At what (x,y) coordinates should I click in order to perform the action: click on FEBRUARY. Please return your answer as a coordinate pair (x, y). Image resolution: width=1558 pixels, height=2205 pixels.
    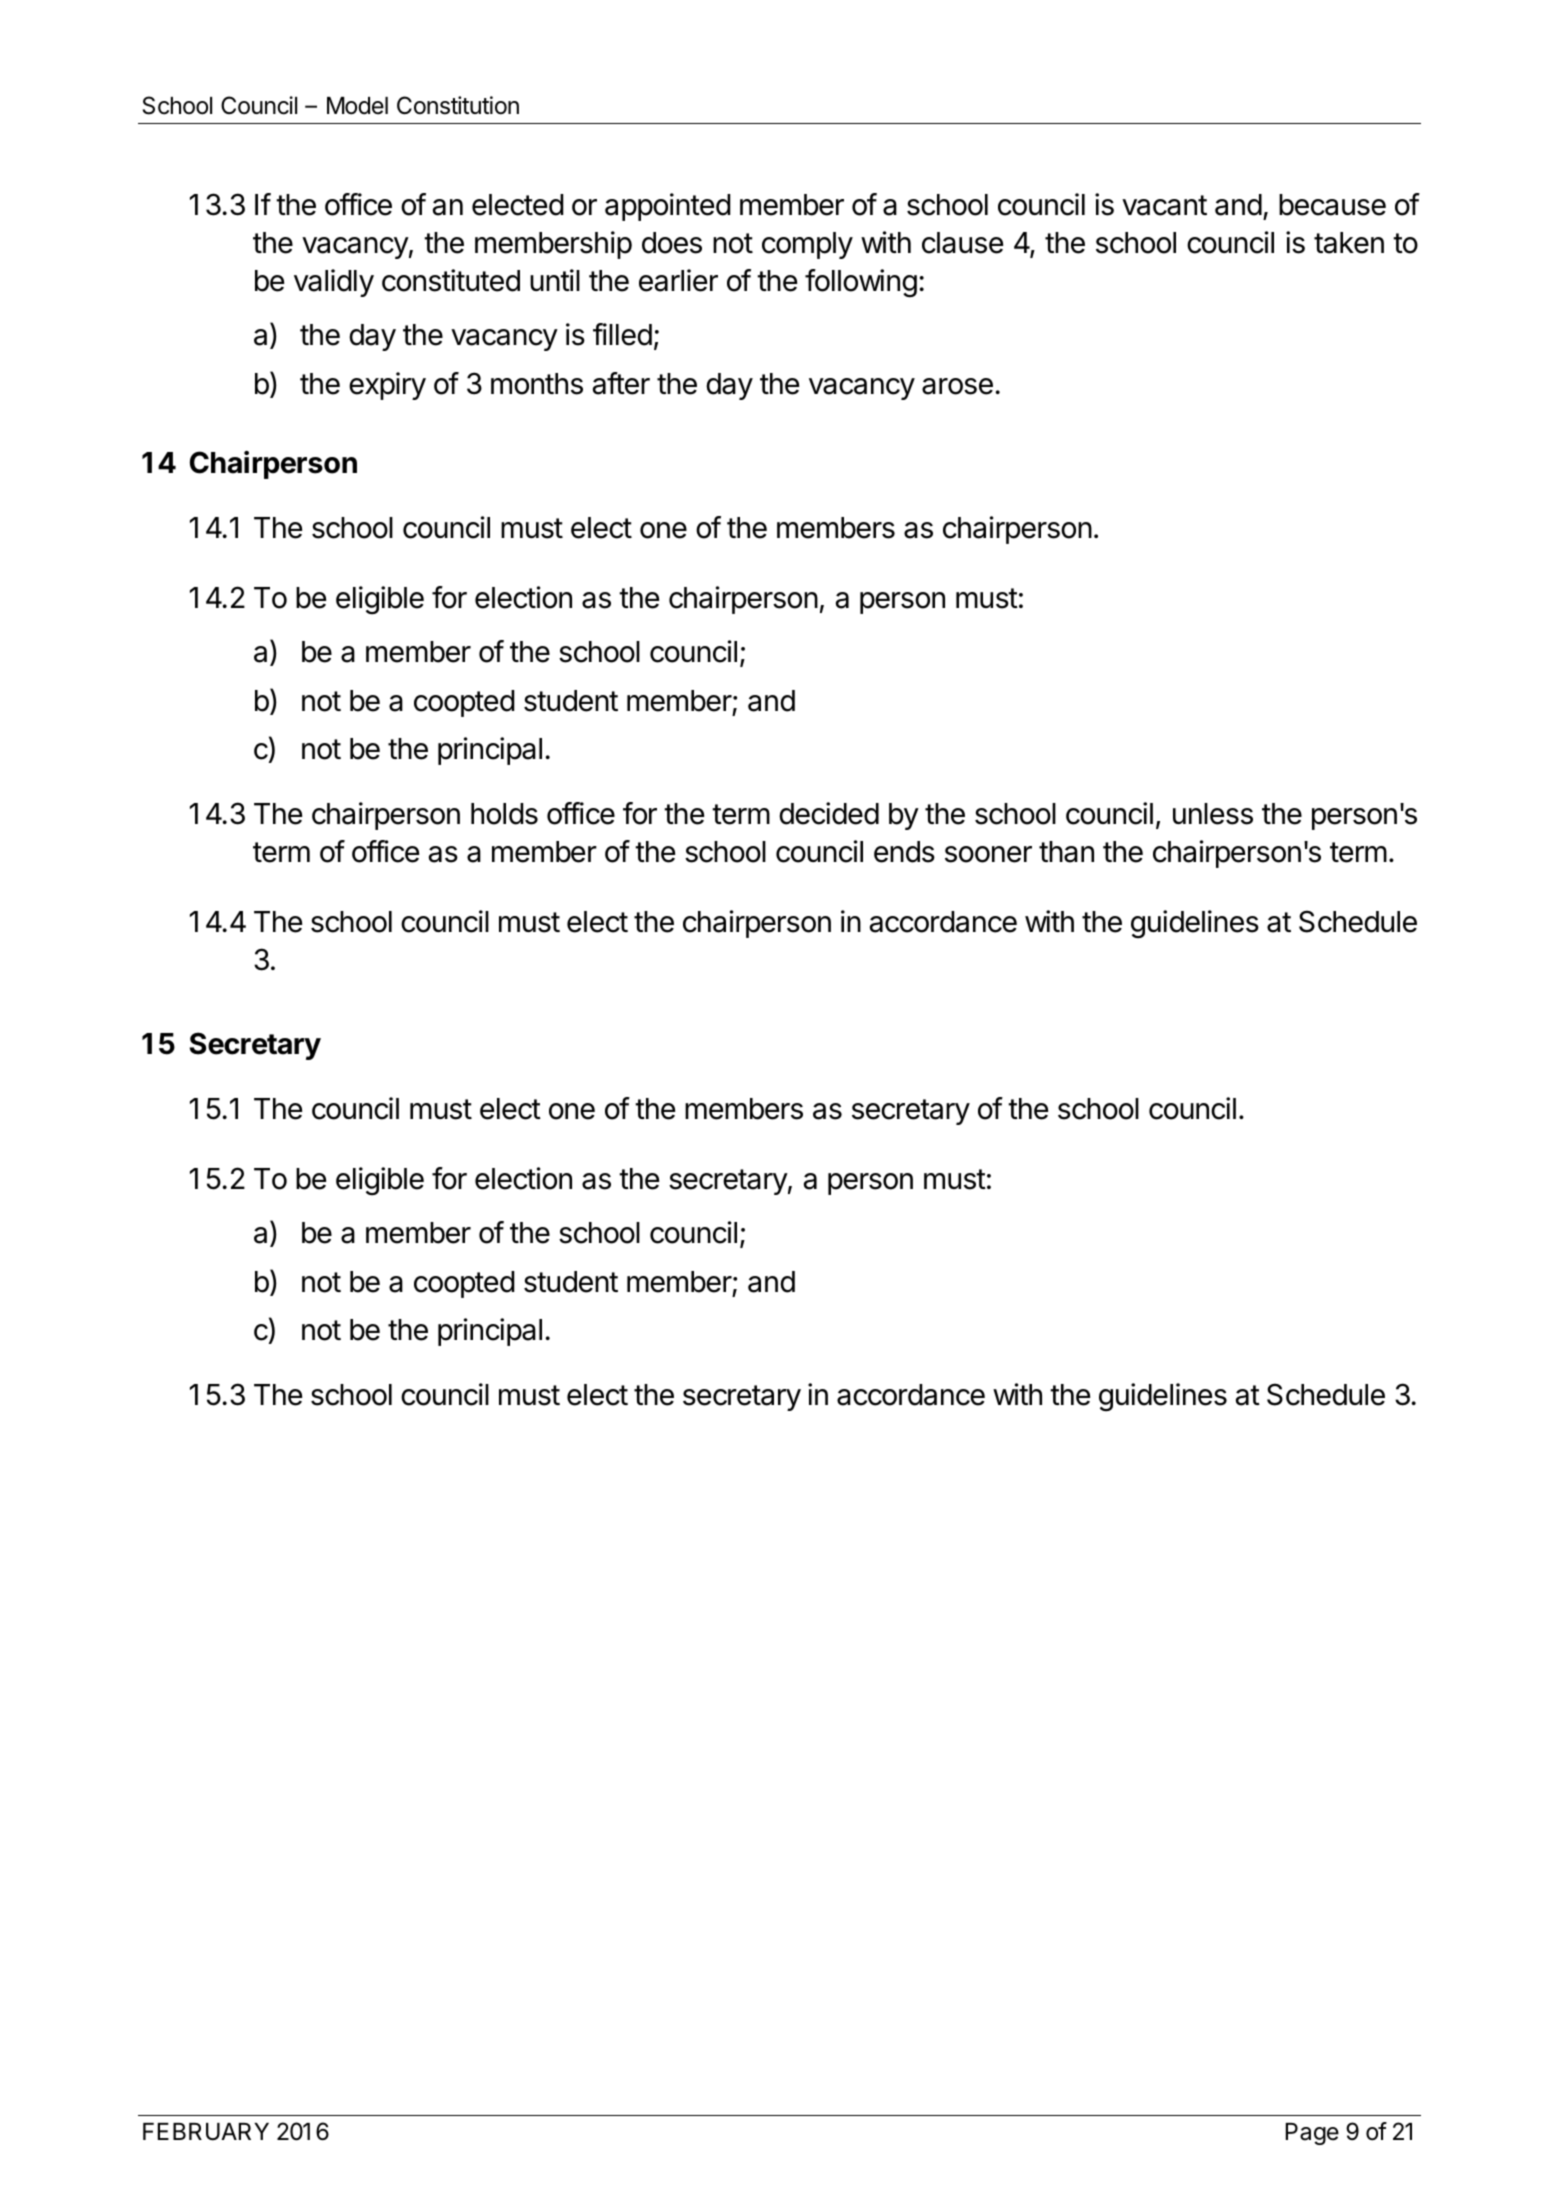
    Looking at the image, I should click on (206, 2132).
